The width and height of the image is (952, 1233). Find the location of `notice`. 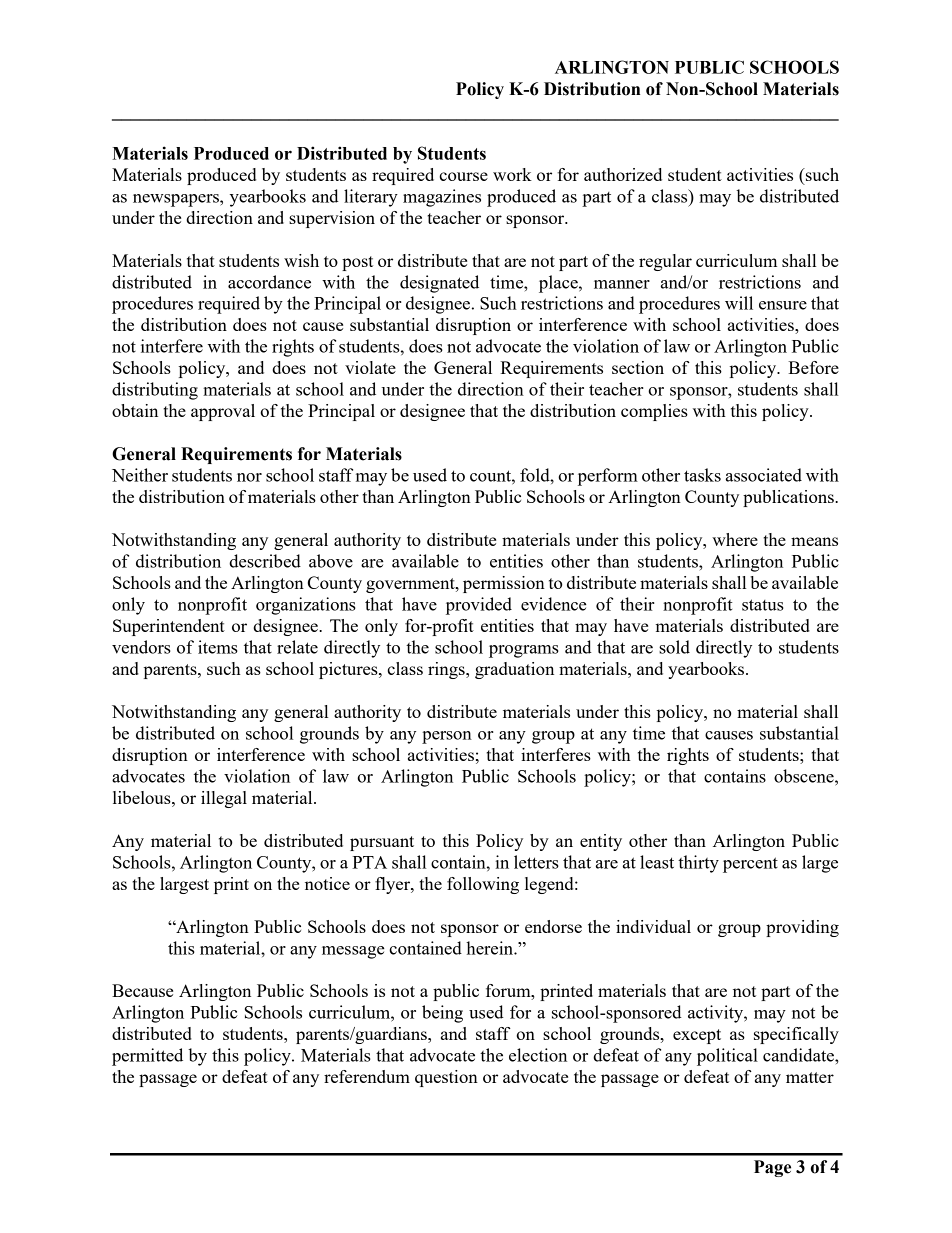

notice is located at coordinates (327, 883).
